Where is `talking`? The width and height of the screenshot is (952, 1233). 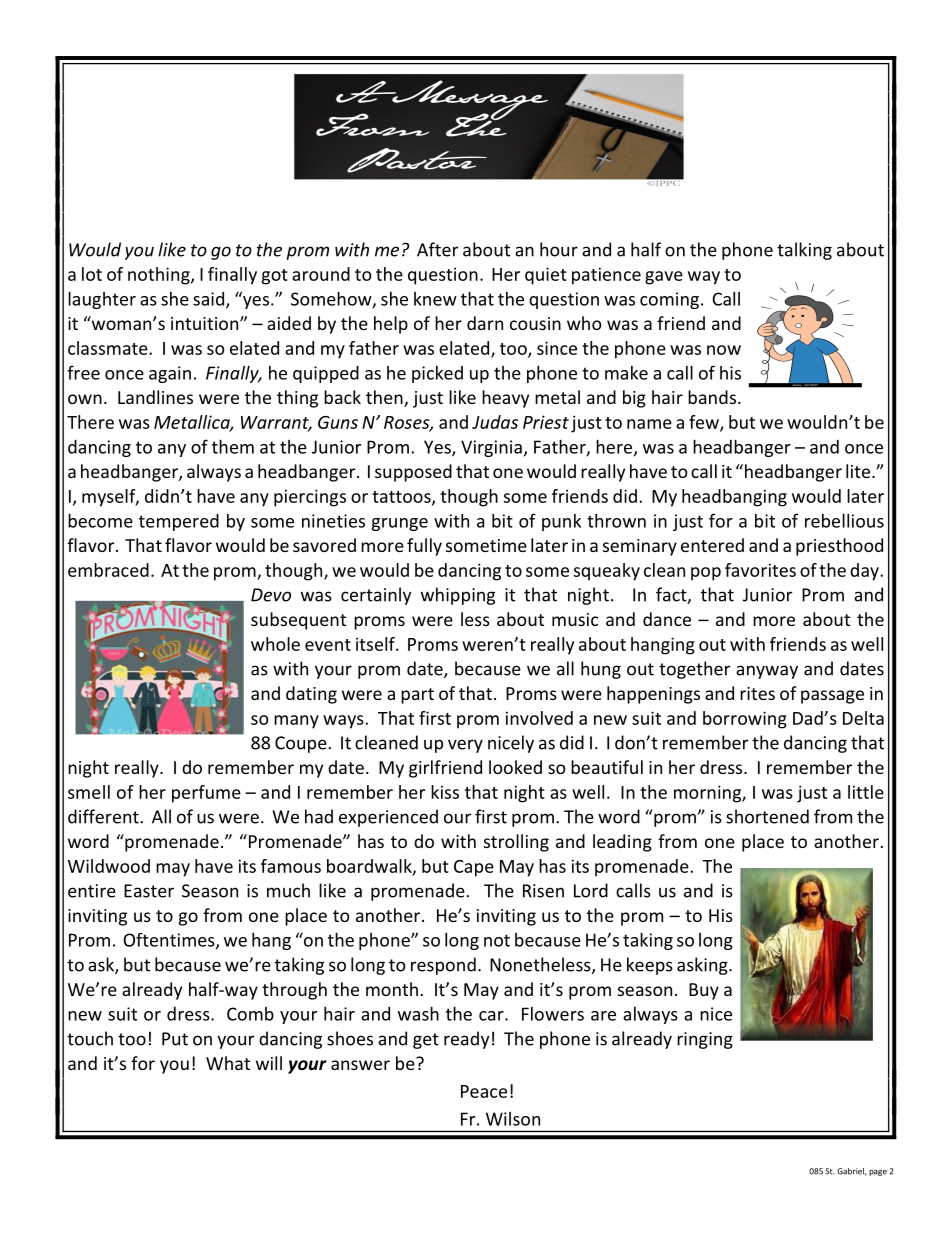 talking is located at coordinates (804, 251).
